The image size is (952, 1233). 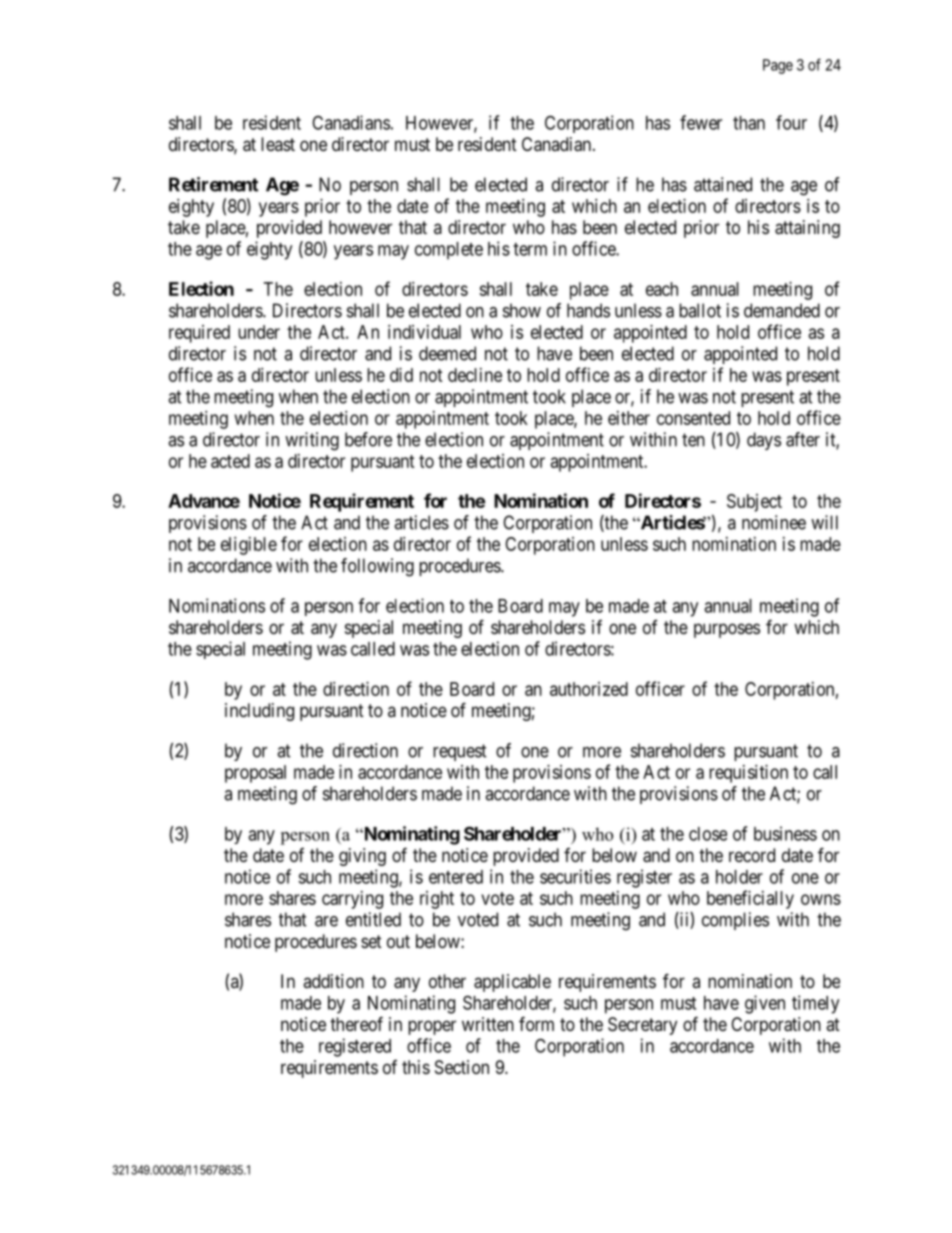 What do you see at coordinates (249, 546) in the screenshot?
I see `eligible` at bounding box center [249, 546].
